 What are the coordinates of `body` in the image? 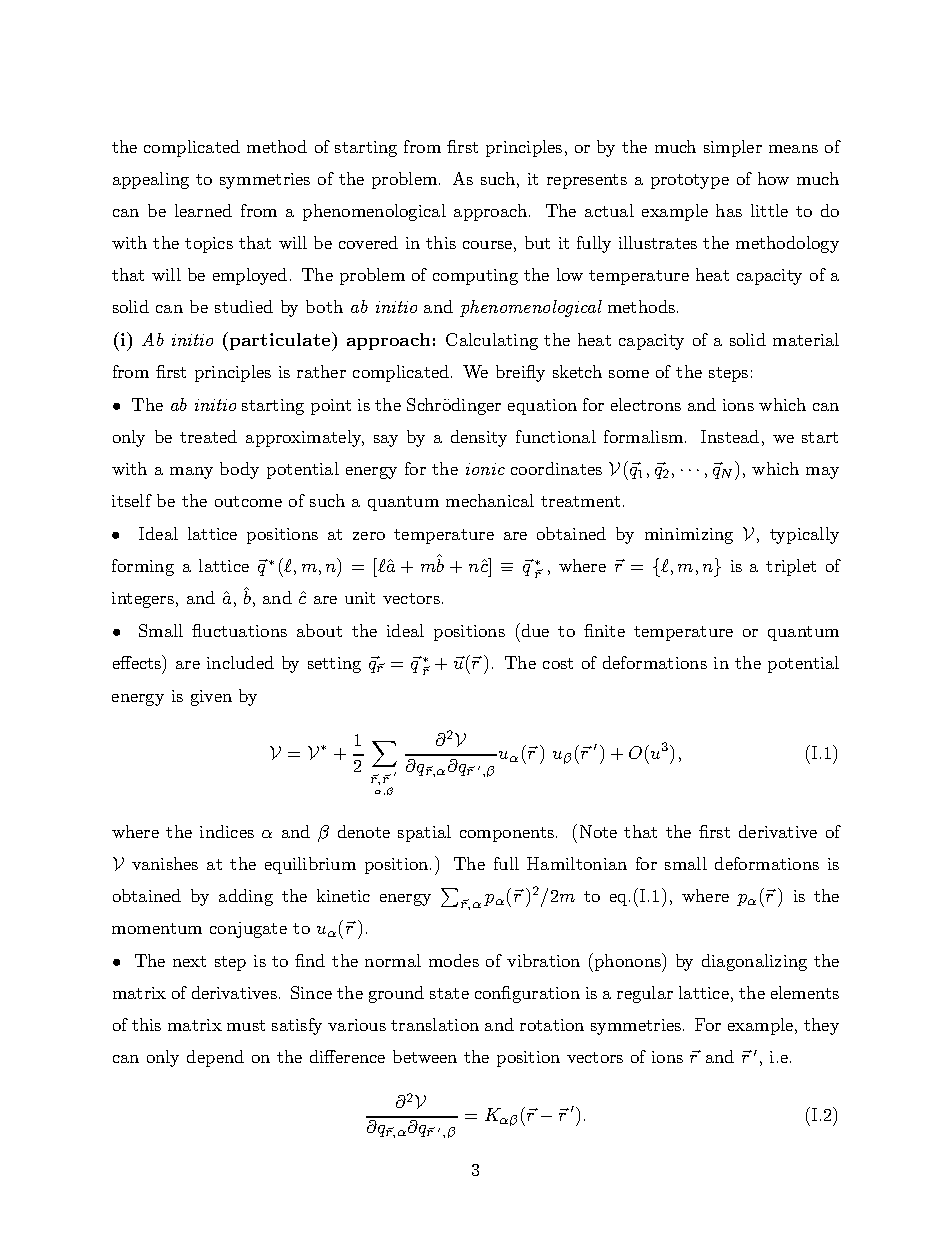 It's located at (239, 470).
